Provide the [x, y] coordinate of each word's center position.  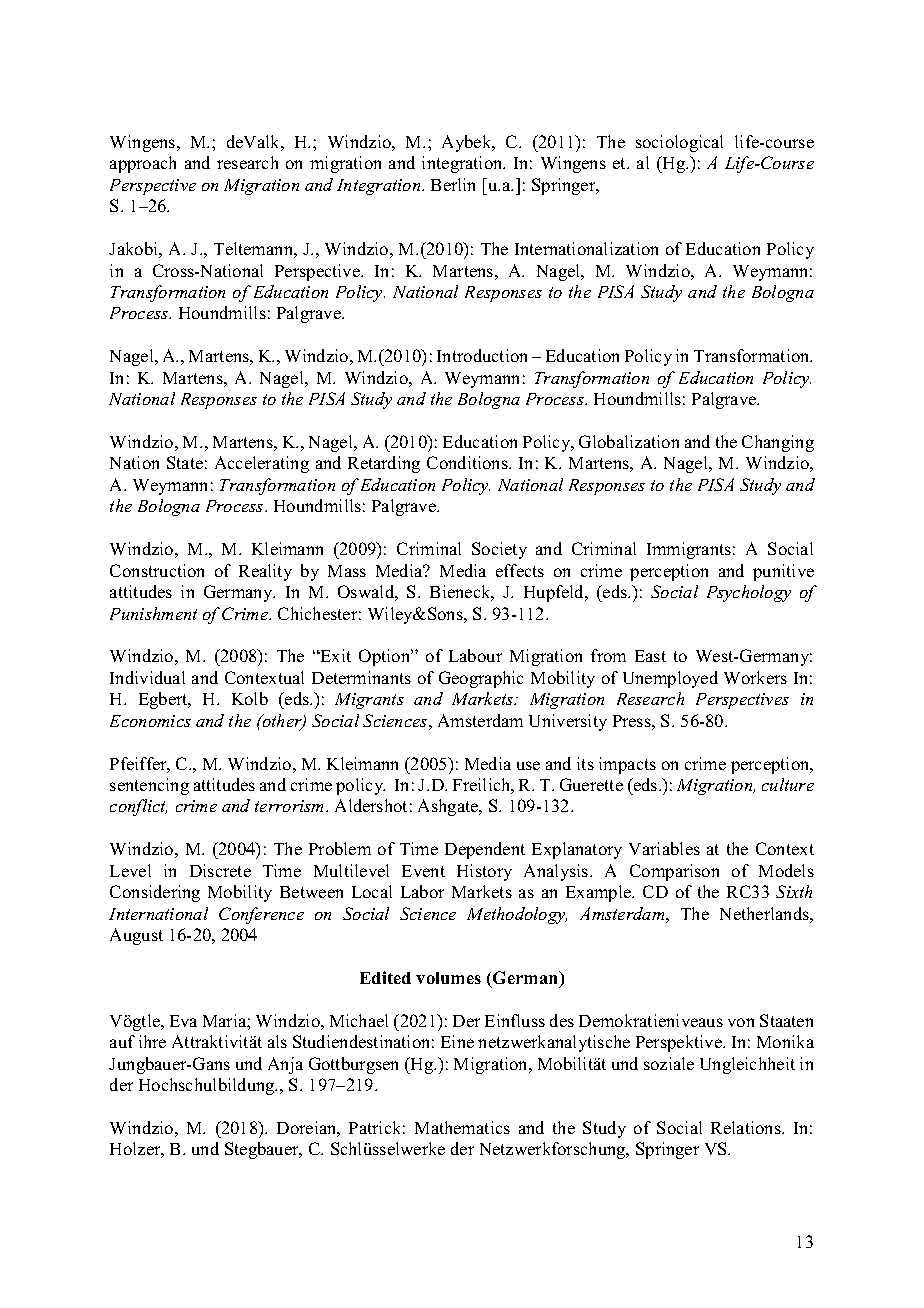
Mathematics [462, 1127]
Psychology [749, 593]
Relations [747, 1127]
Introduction [482, 355]
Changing [778, 443]
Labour [475, 655]
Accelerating [262, 464]
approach [143, 164]
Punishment [153, 613]
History [484, 872]
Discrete [220, 870]
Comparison [674, 872]
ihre [152, 1041]
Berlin [453, 184]
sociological [679, 143]
